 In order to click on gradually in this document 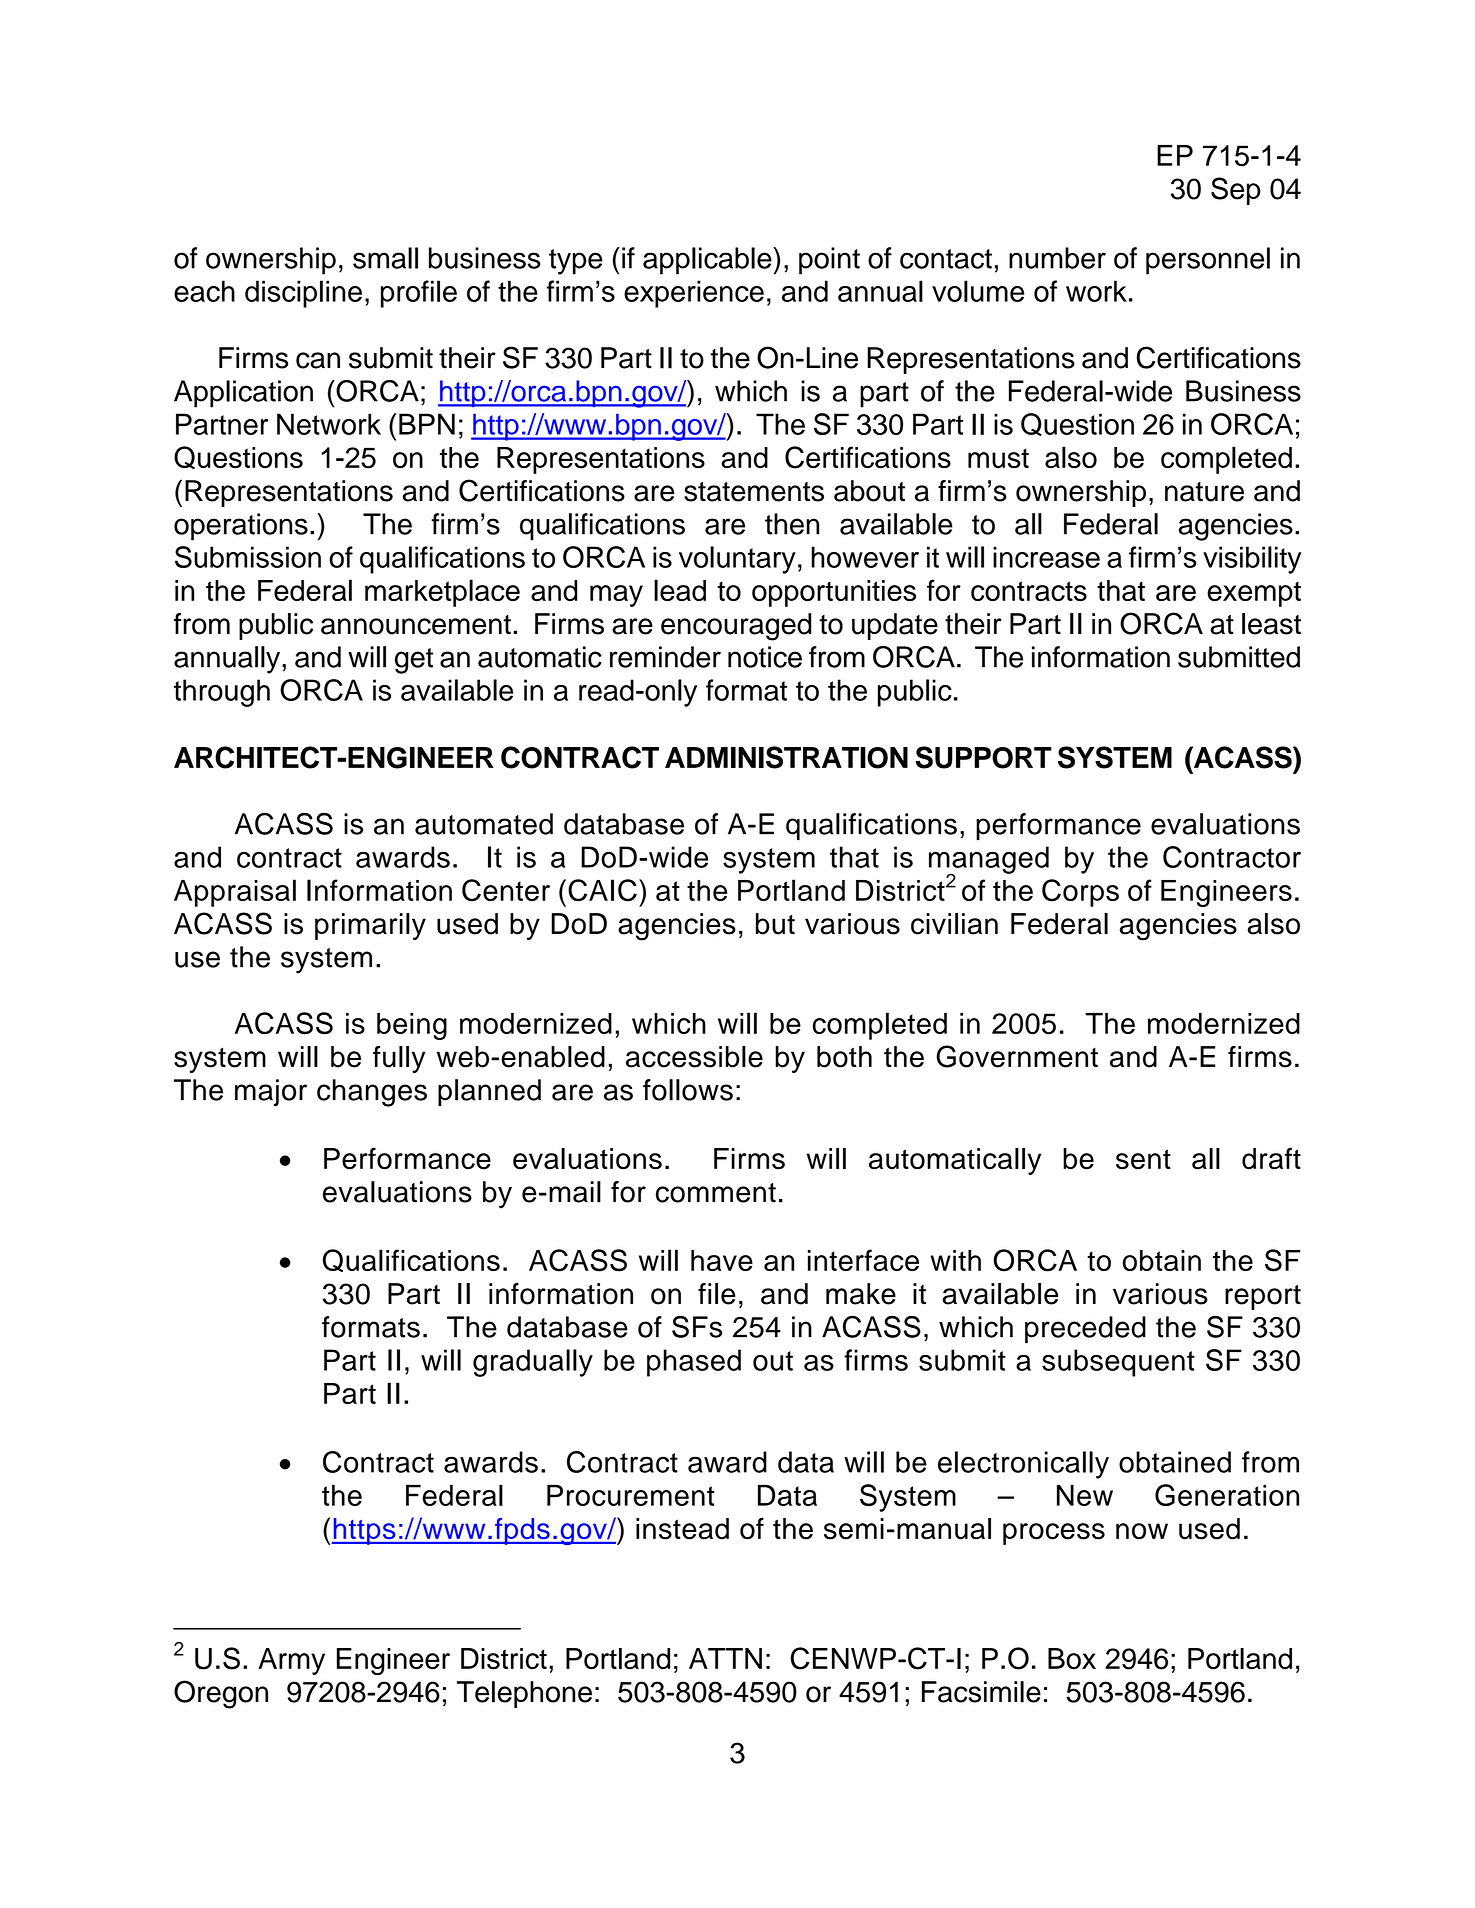, I will do `click(533, 1363)`.
